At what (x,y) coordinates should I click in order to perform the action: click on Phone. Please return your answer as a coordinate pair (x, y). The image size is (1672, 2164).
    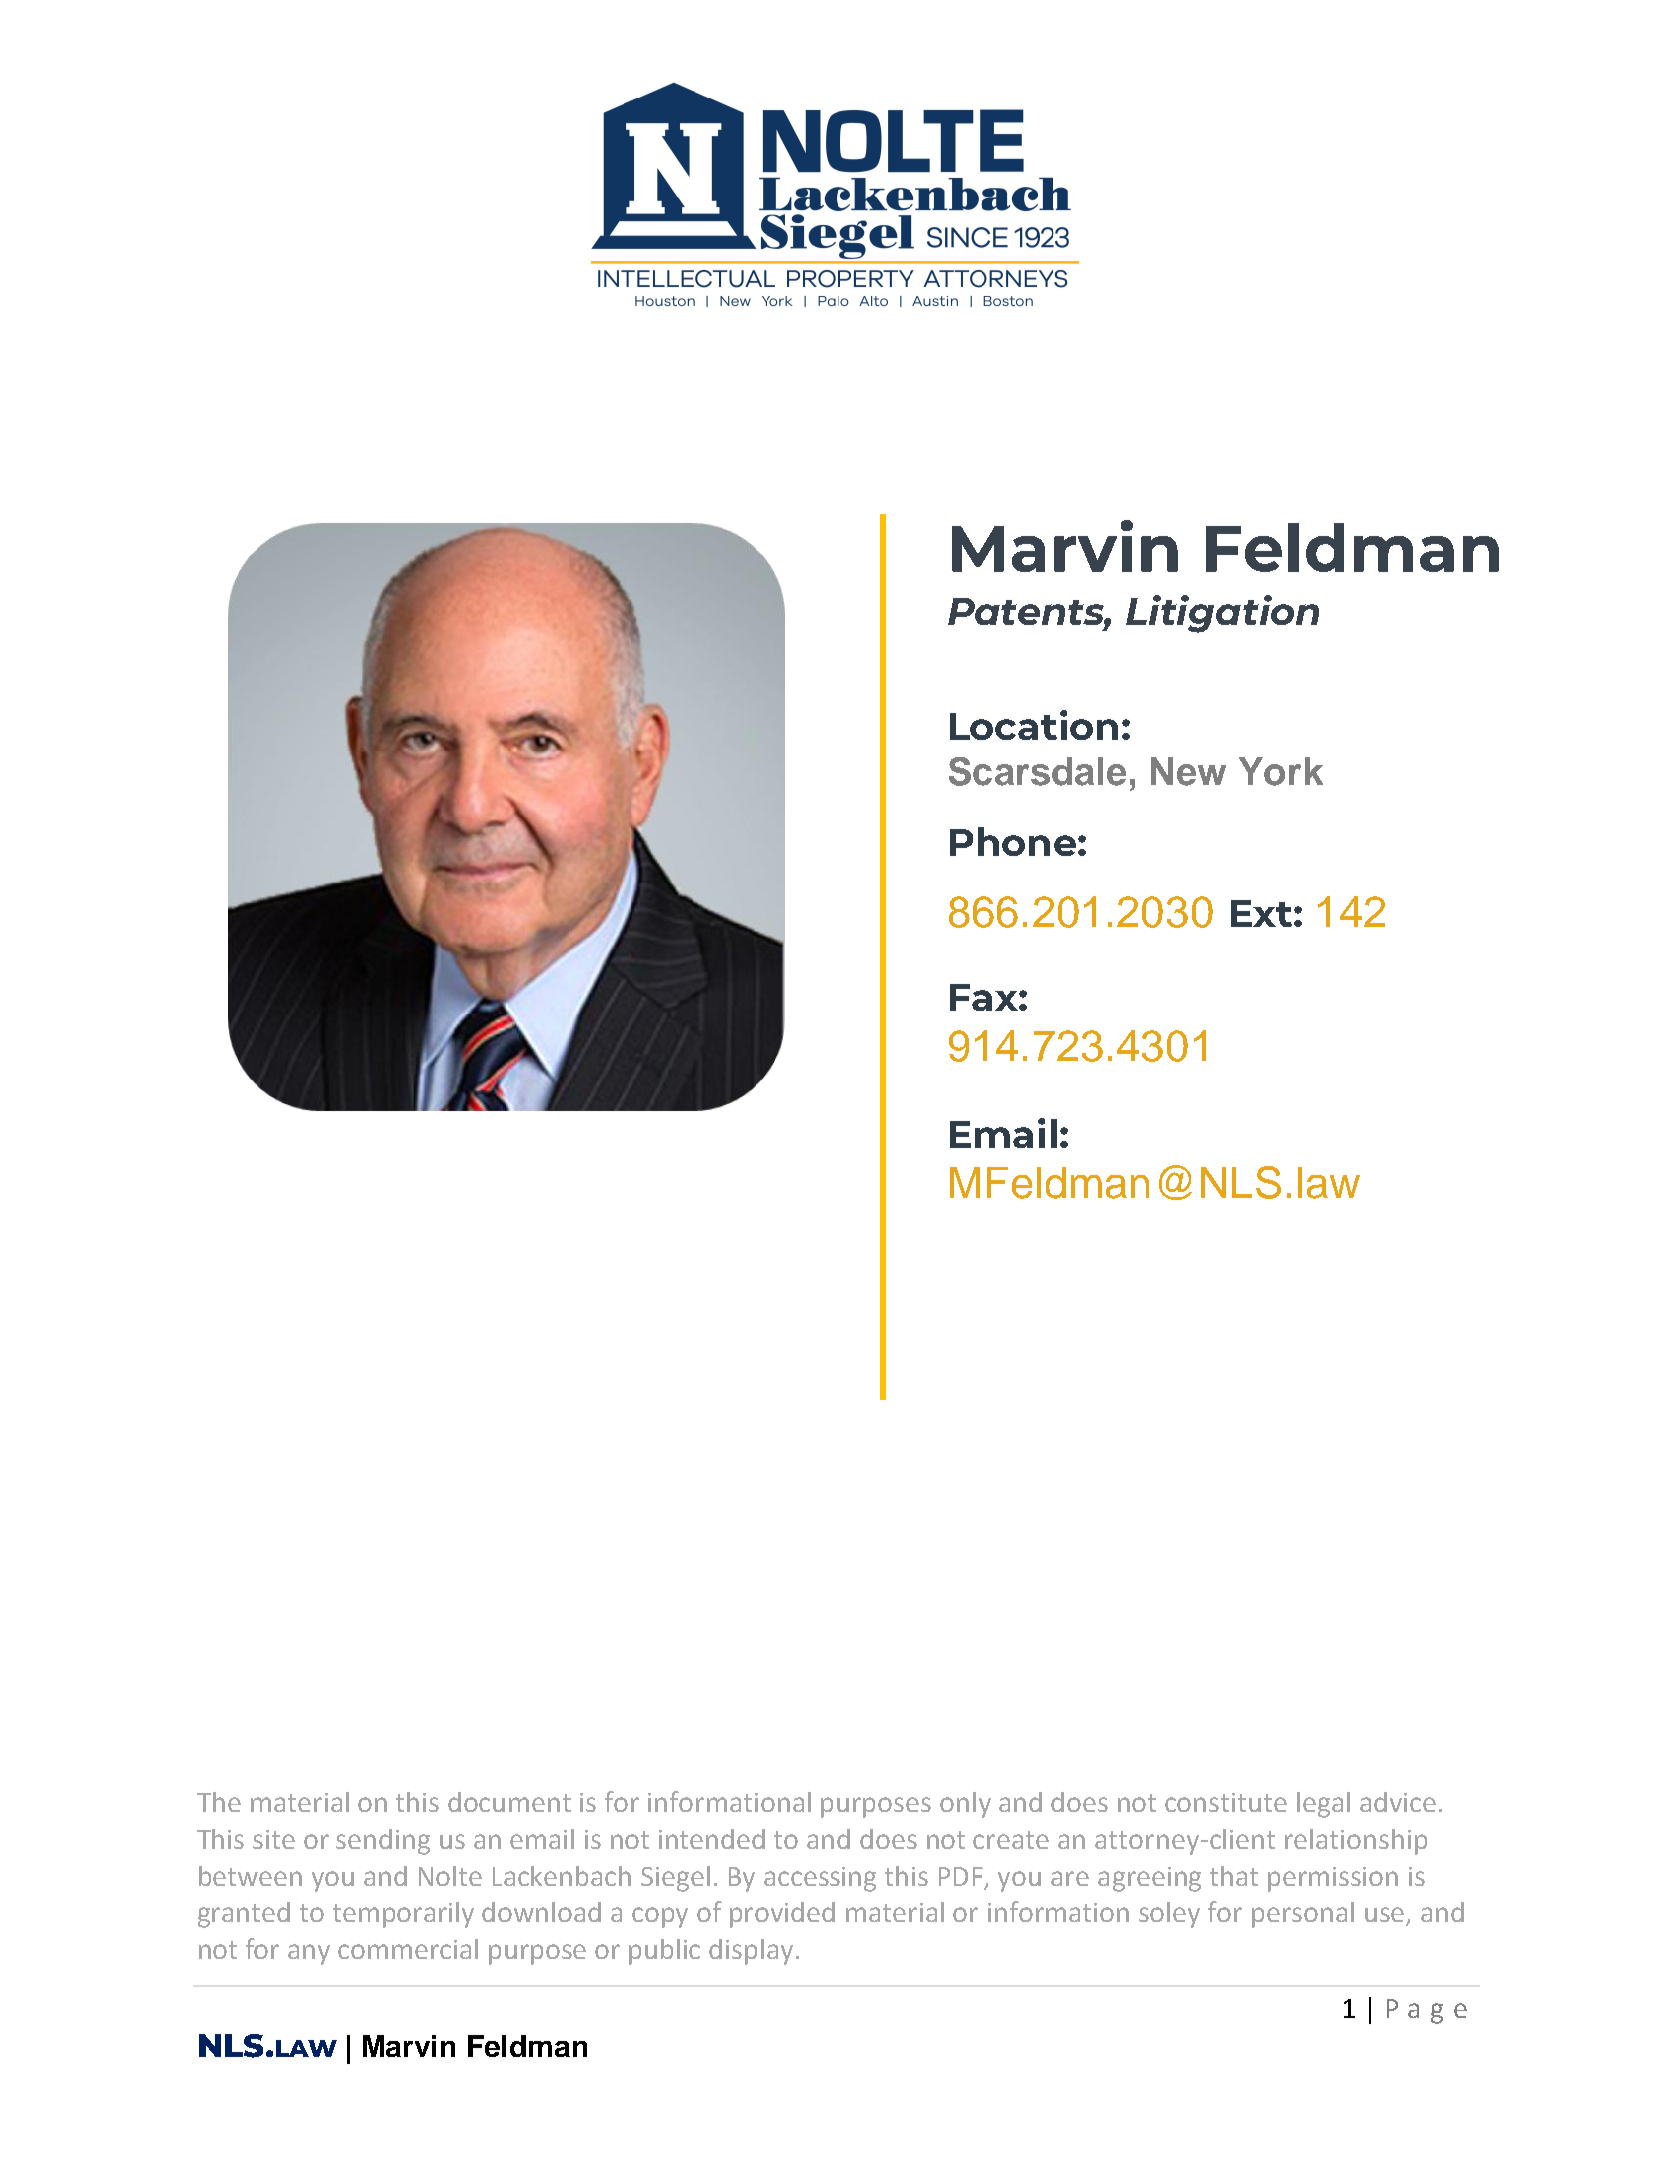
    Looking at the image, I should click on (1013, 841).
